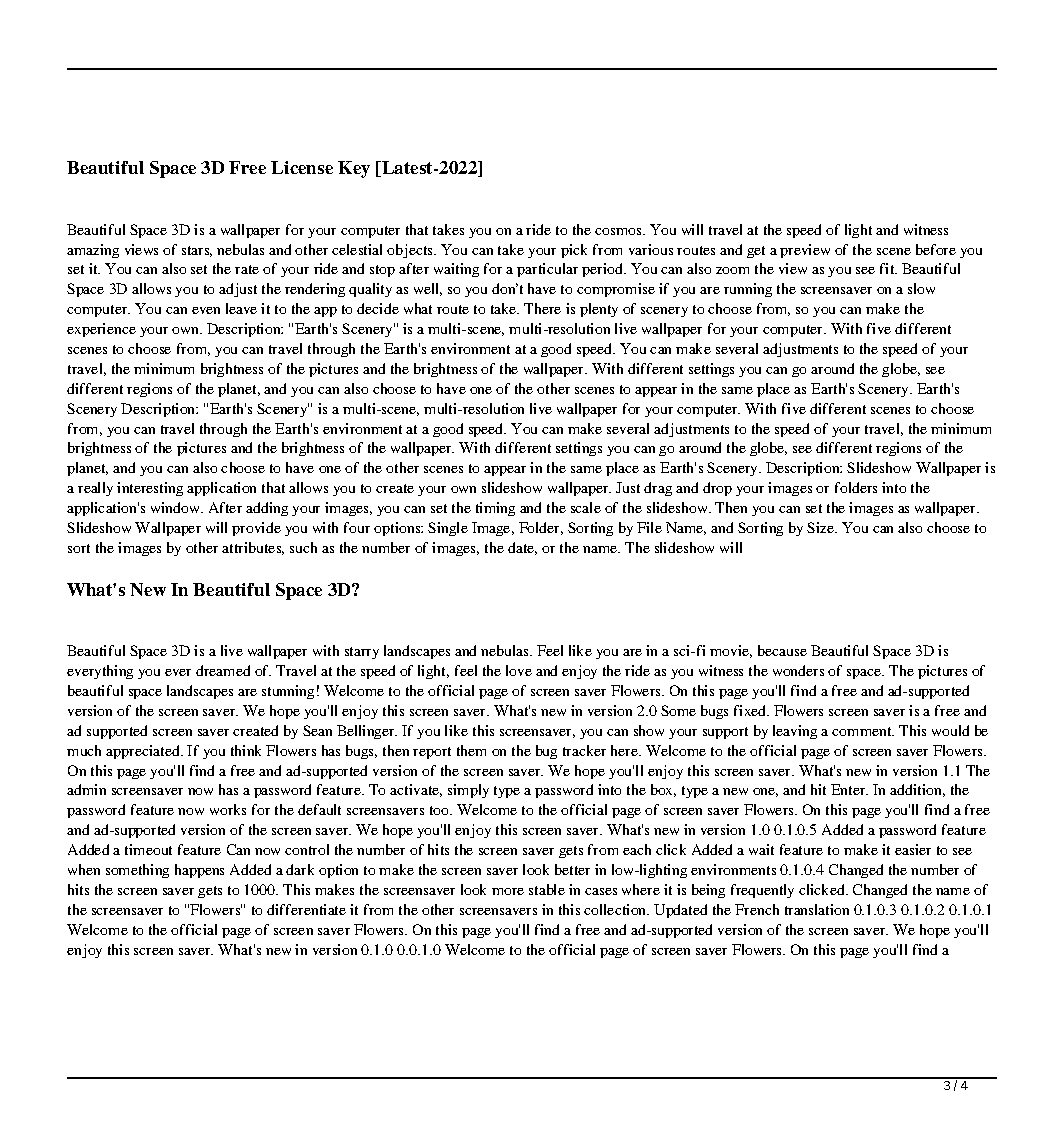  Describe the element at coordinates (508, 891) in the document. I see `more` at that location.
